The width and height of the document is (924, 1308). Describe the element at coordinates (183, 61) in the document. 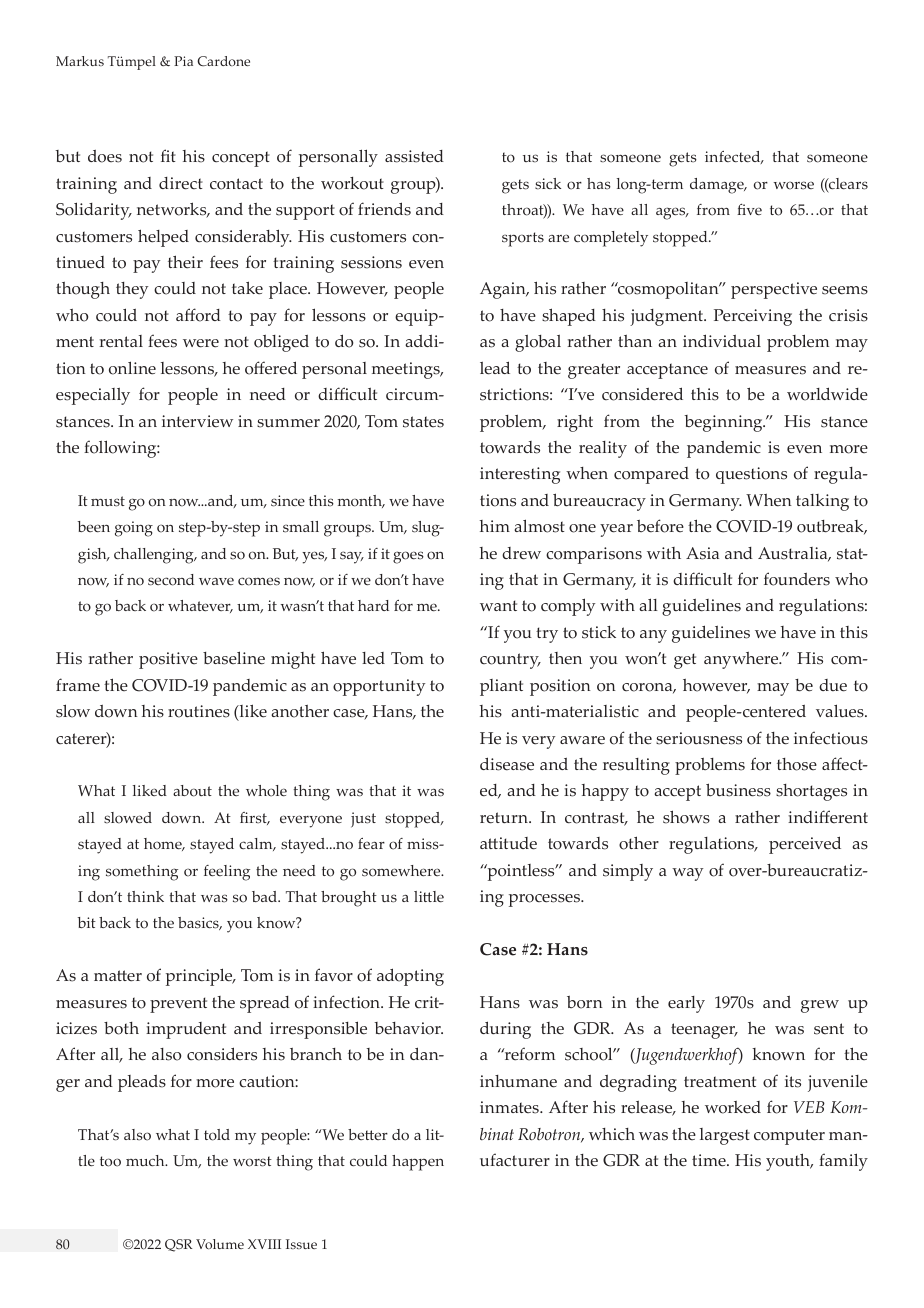

I see `Pia` at that location.
